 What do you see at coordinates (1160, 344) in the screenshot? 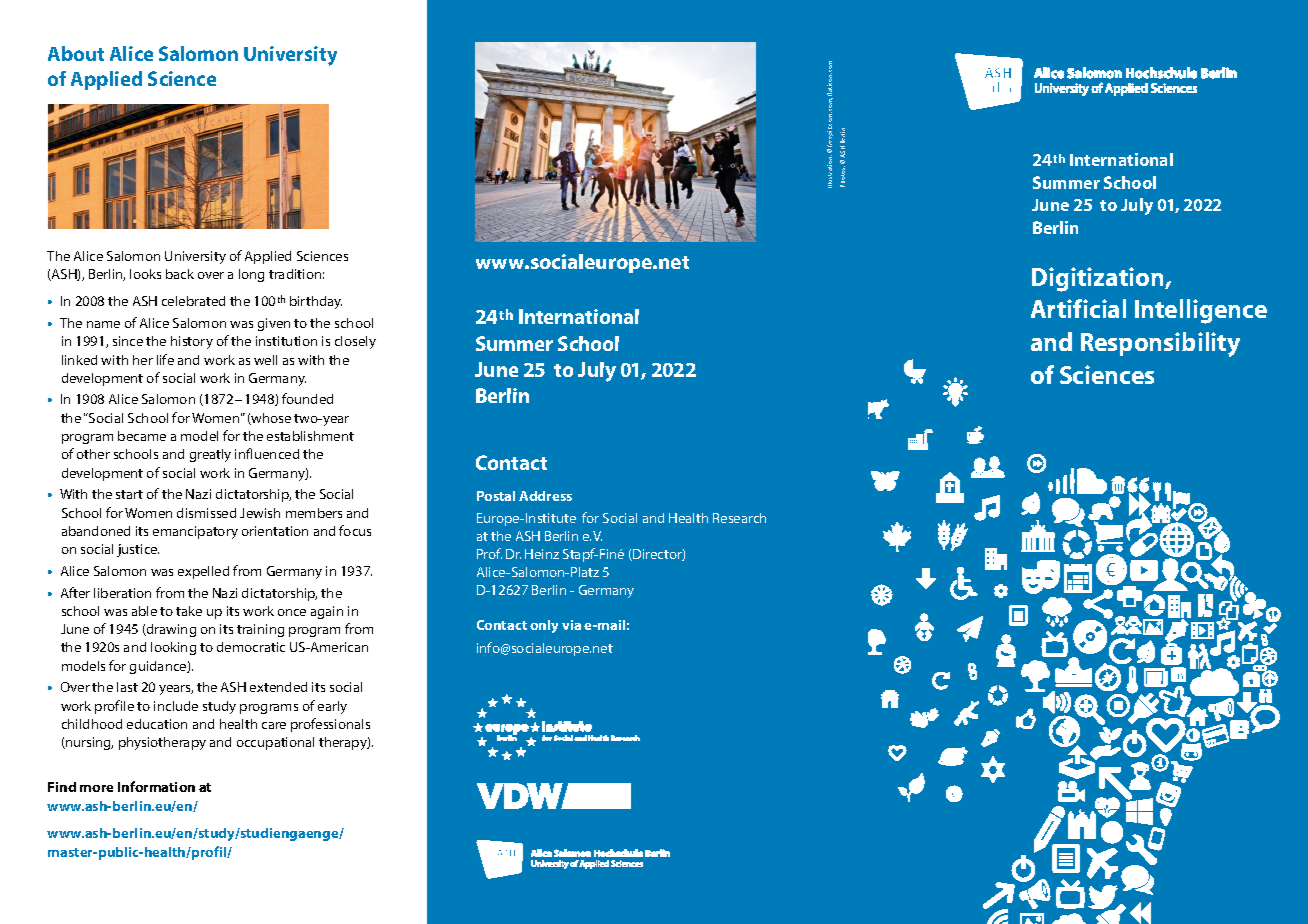
I see `Responsibility` at bounding box center [1160, 344].
